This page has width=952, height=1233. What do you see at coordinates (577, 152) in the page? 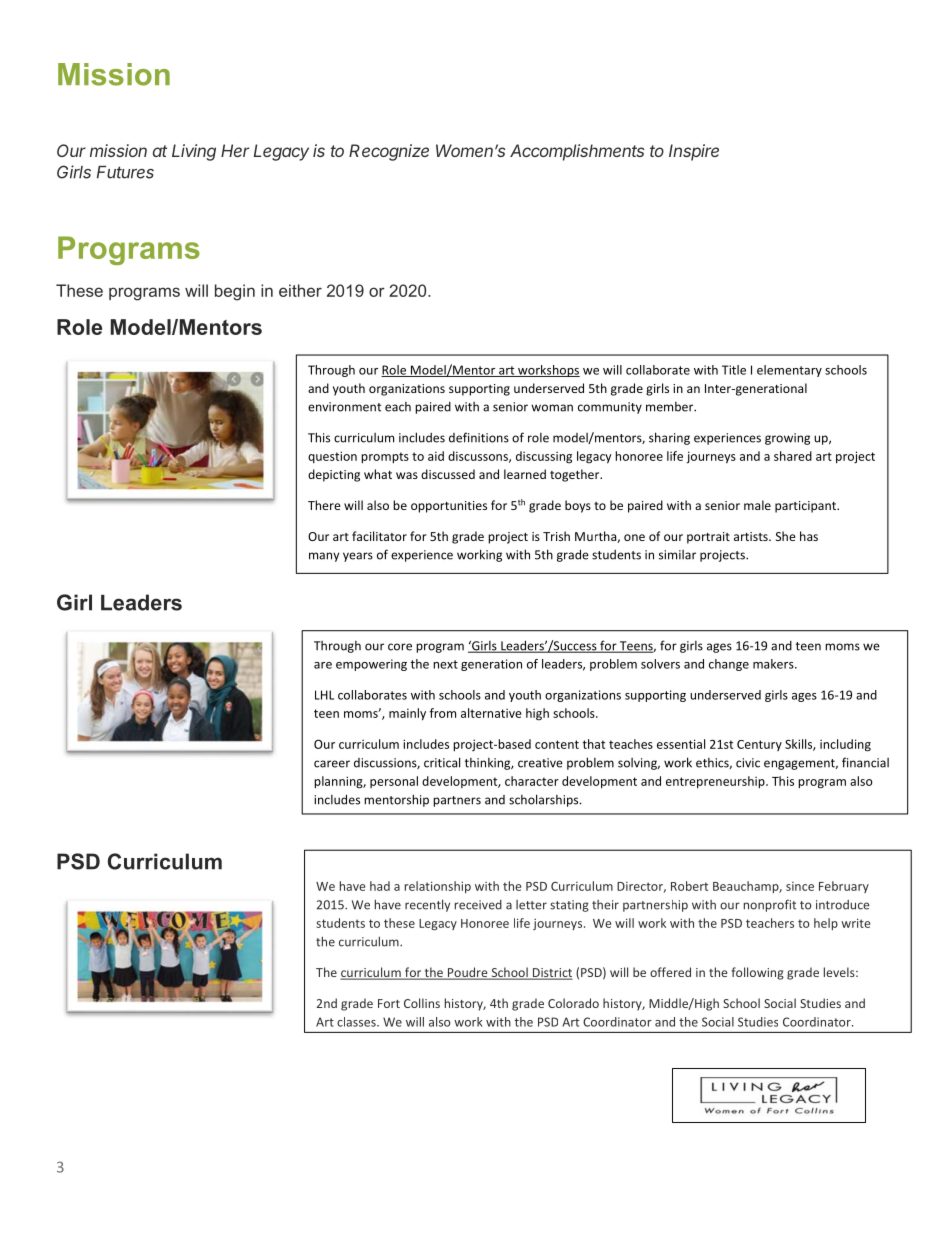
I see `Accomplishments` at bounding box center [577, 152].
